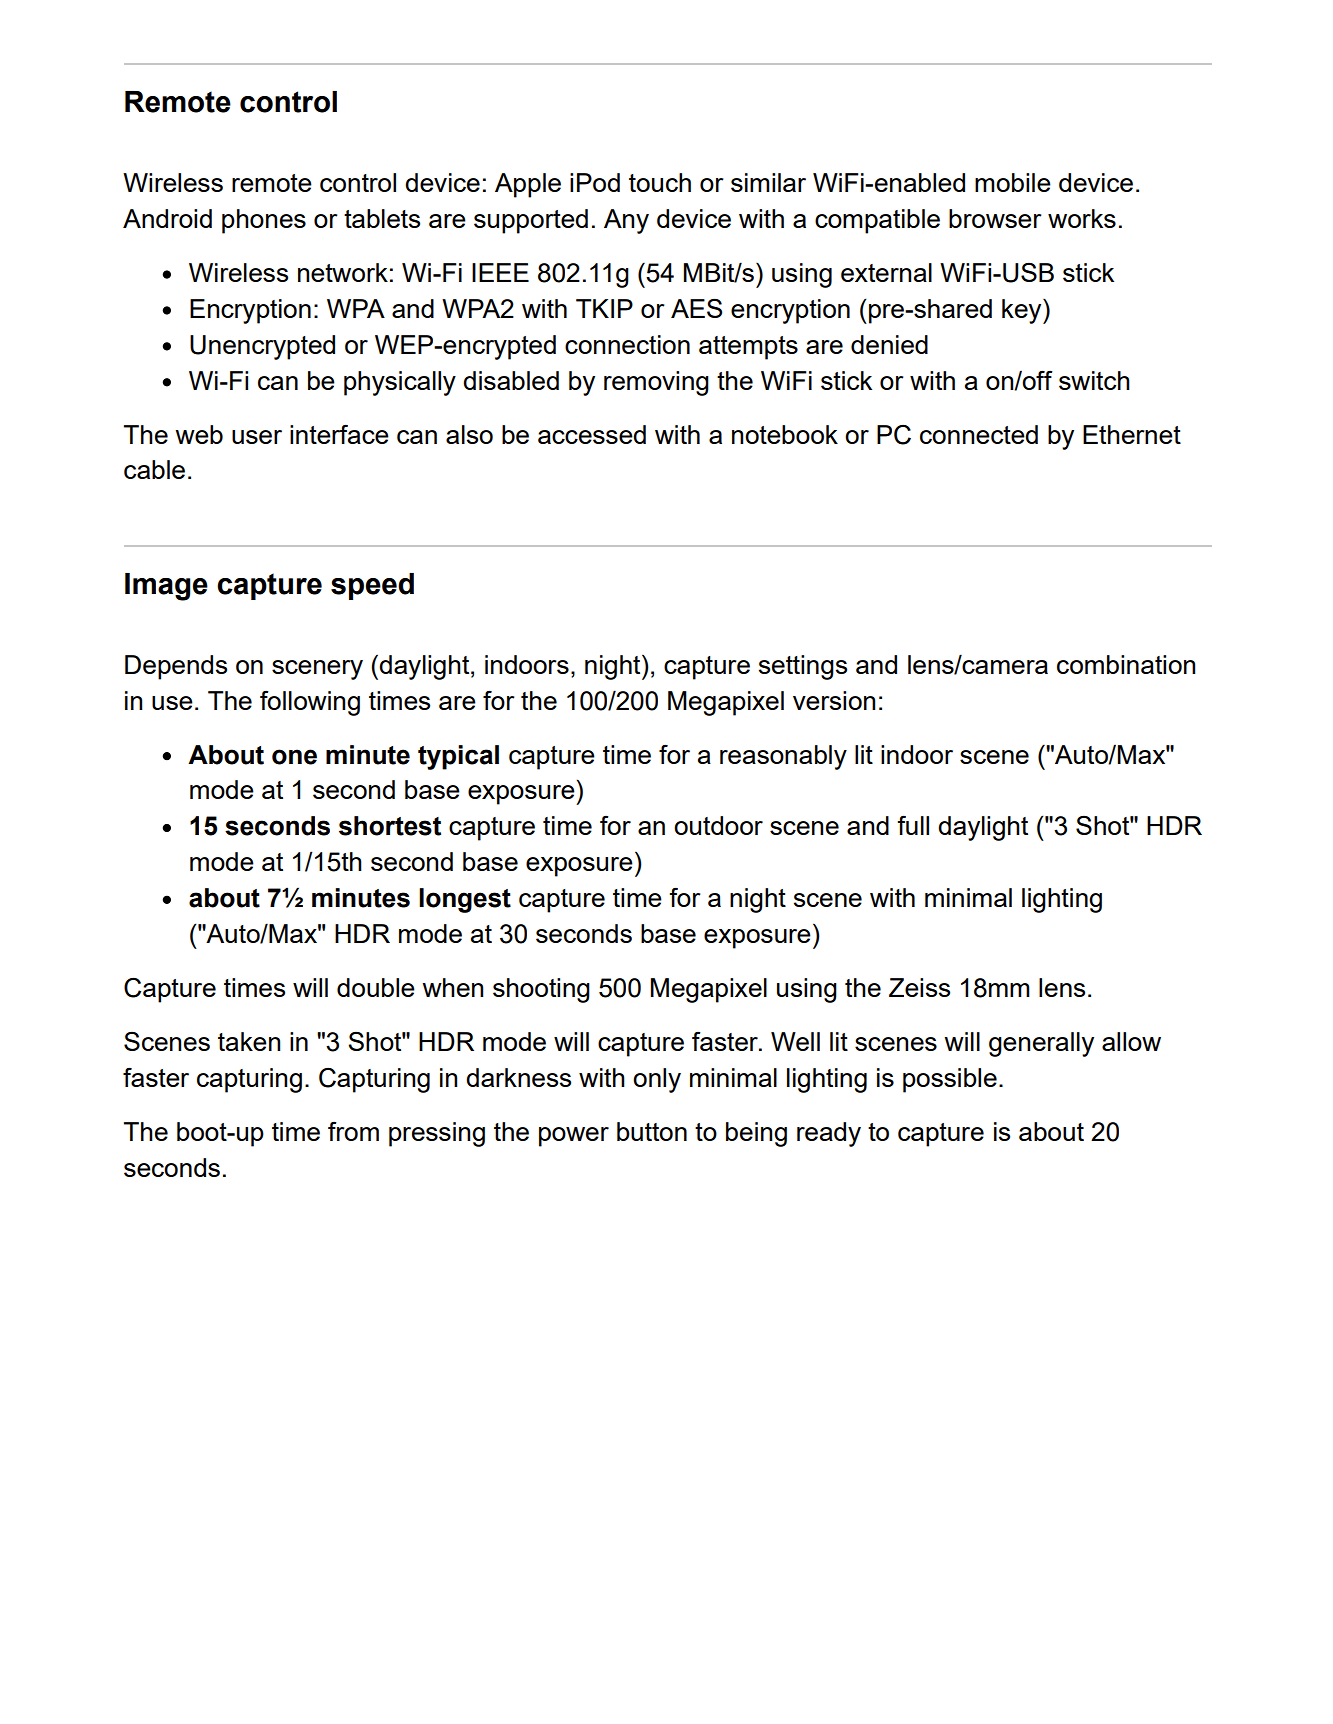 The height and width of the screenshot is (1724, 1333). What do you see at coordinates (176, 667) in the screenshot?
I see `Depends` at bounding box center [176, 667].
